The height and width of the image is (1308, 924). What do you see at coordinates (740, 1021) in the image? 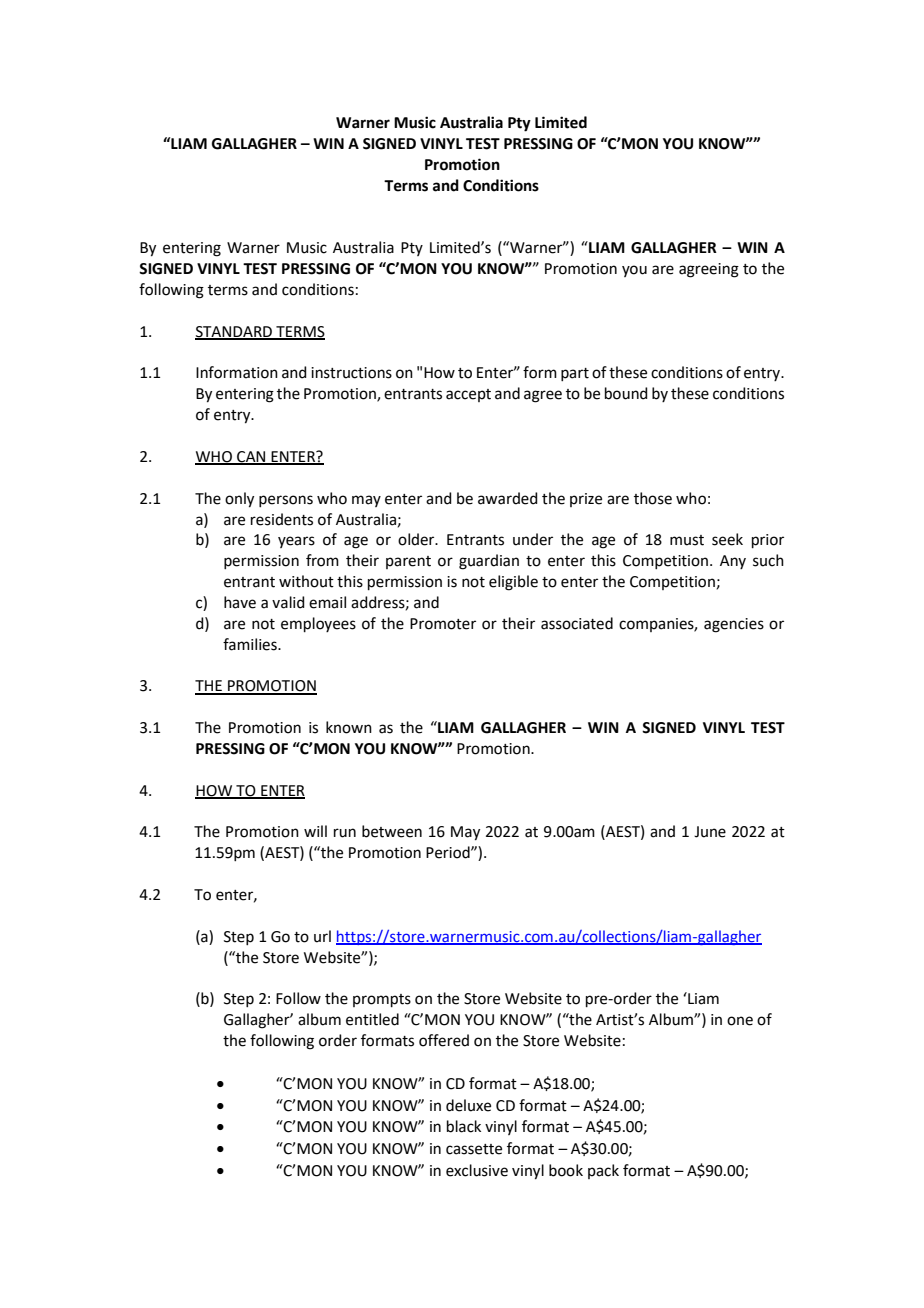
I see `one` at bounding box center [740, 1021].
